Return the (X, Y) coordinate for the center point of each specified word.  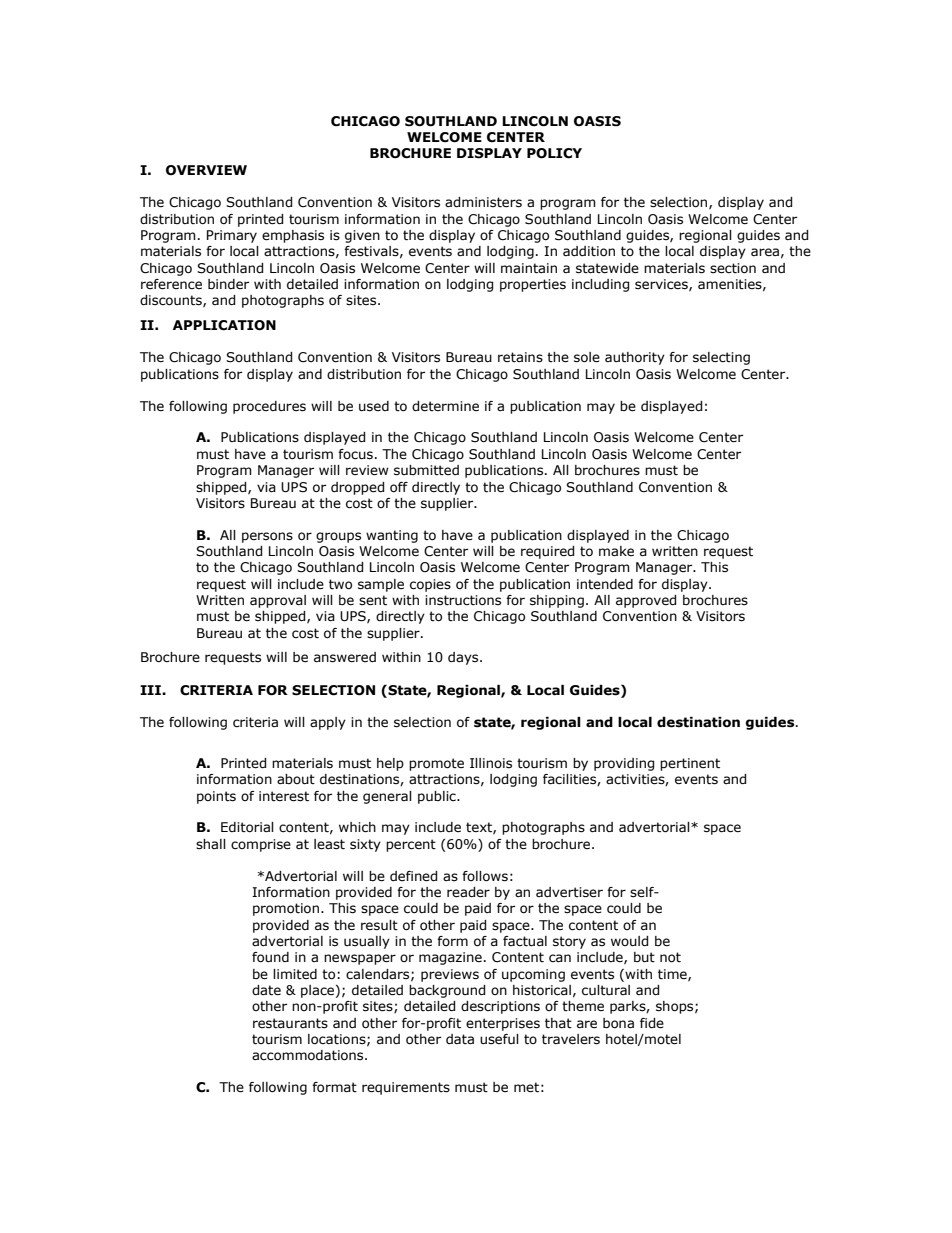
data (460, 1039)
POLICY (554, 153)
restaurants (290, 1023)
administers (483, 202)
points (216, 797)
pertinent (690, 764)
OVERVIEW (206, 170)
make (616, 551)
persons (267, 537)
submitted (426, 470)
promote (436, 764)
